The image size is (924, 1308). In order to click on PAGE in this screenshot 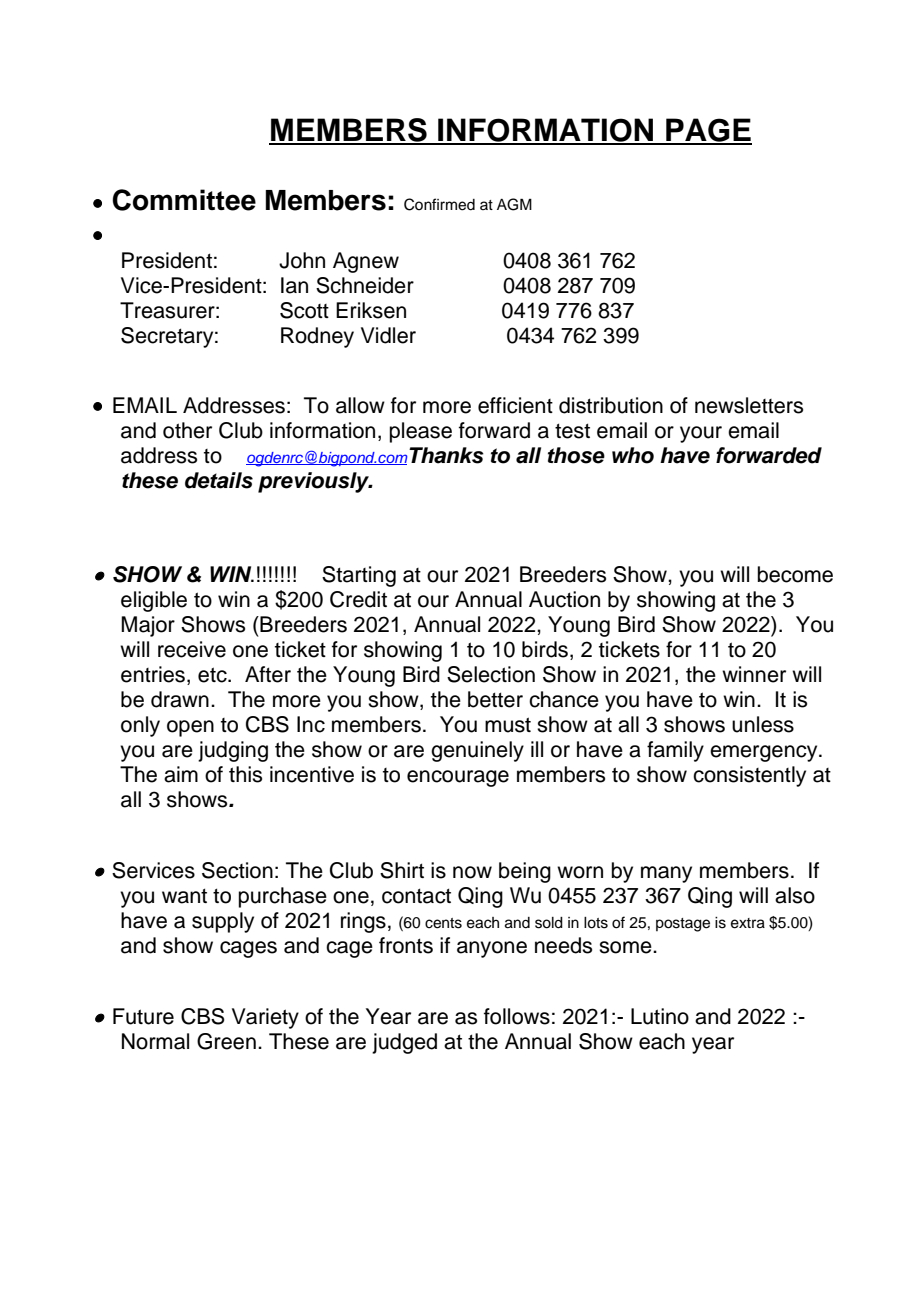, I will do `click(708, 131)`.
